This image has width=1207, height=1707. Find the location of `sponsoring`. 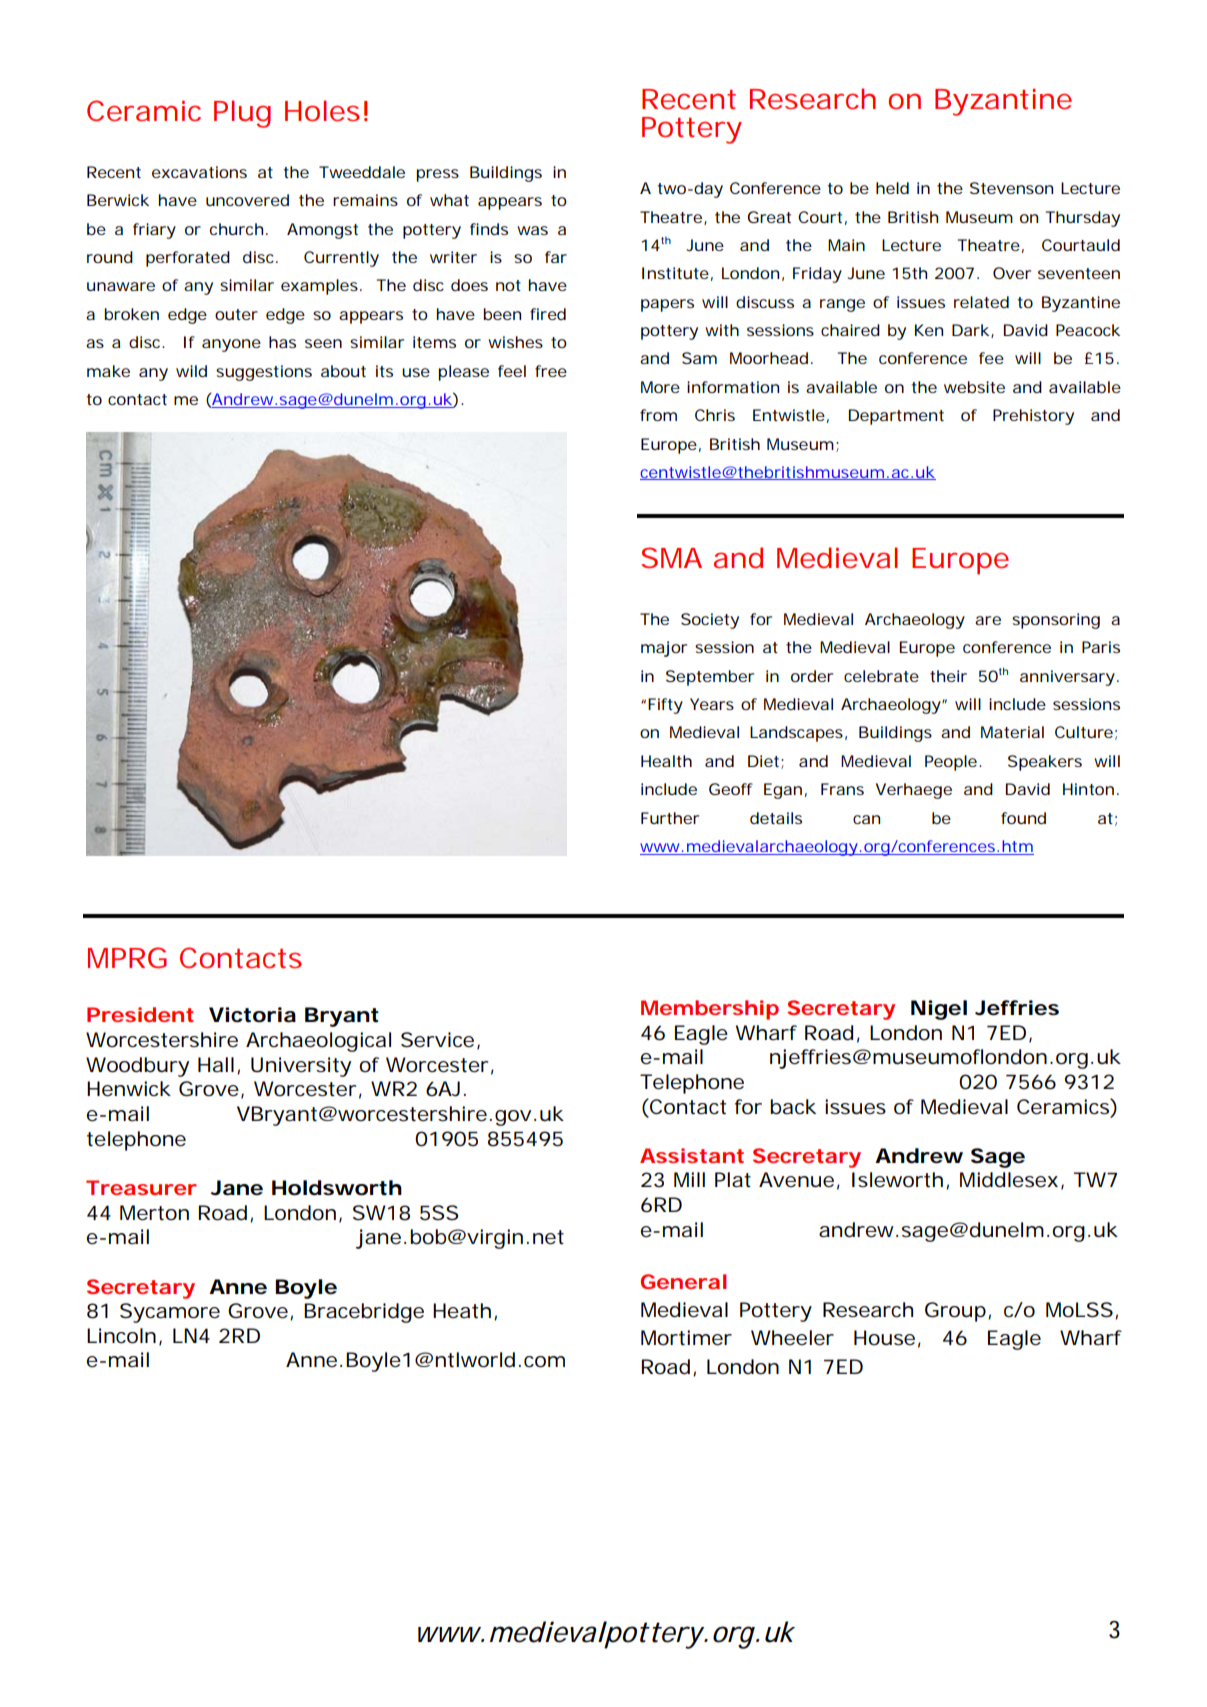

sponsoring is located at coordinates (1056, 621).
